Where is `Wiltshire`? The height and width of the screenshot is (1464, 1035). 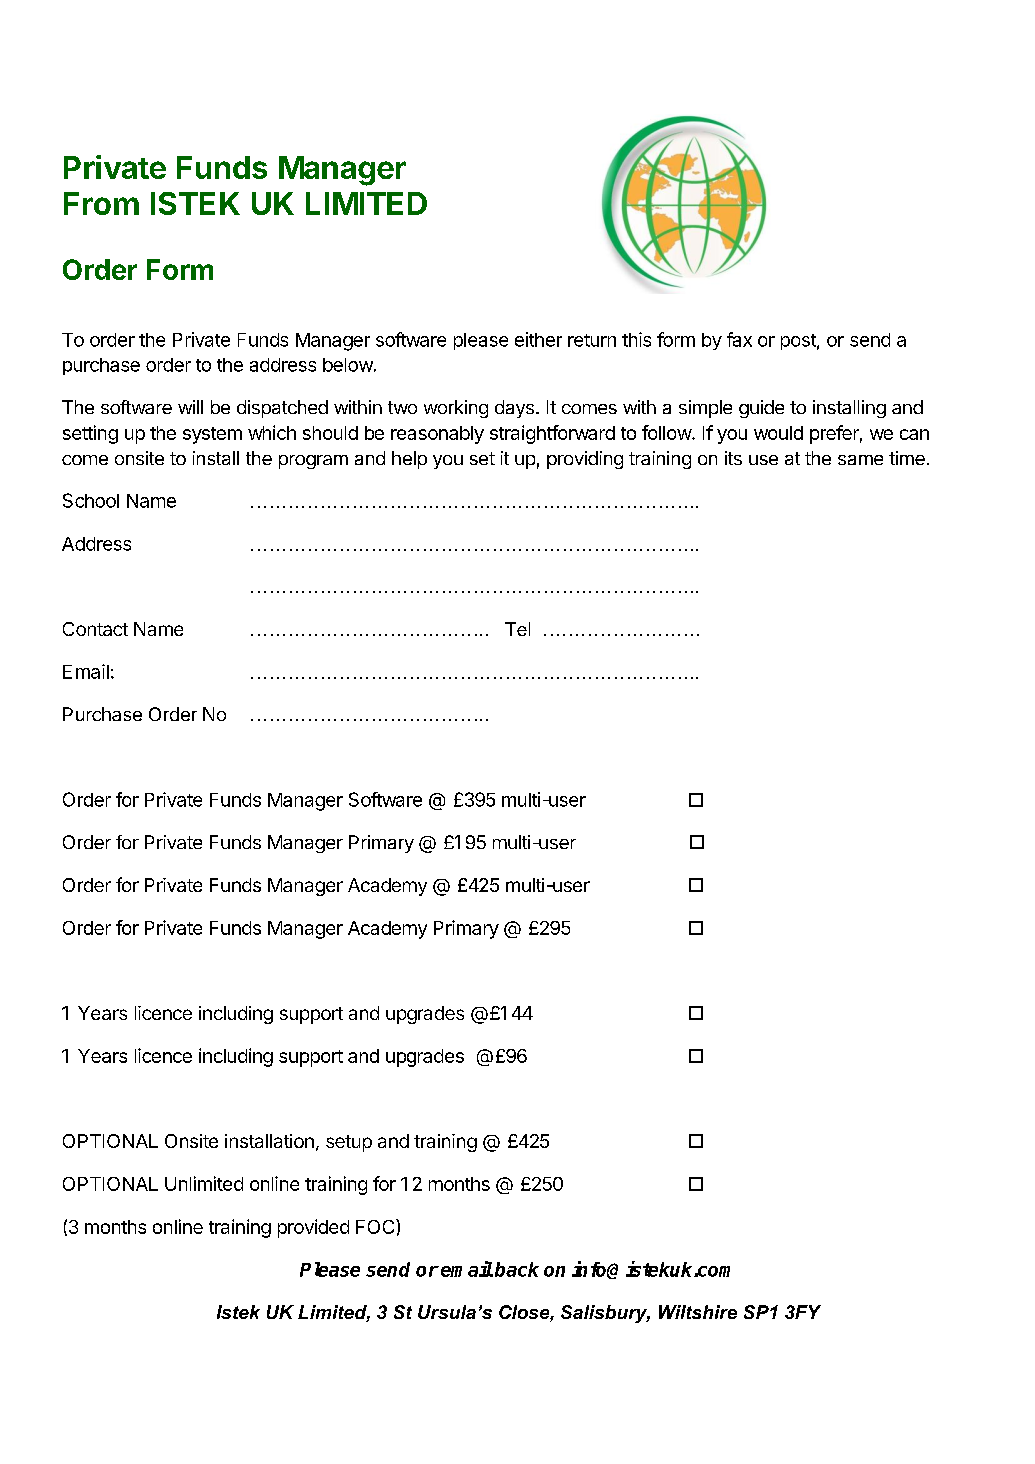 Wiltshire is located at coordinates (698, 1312).
